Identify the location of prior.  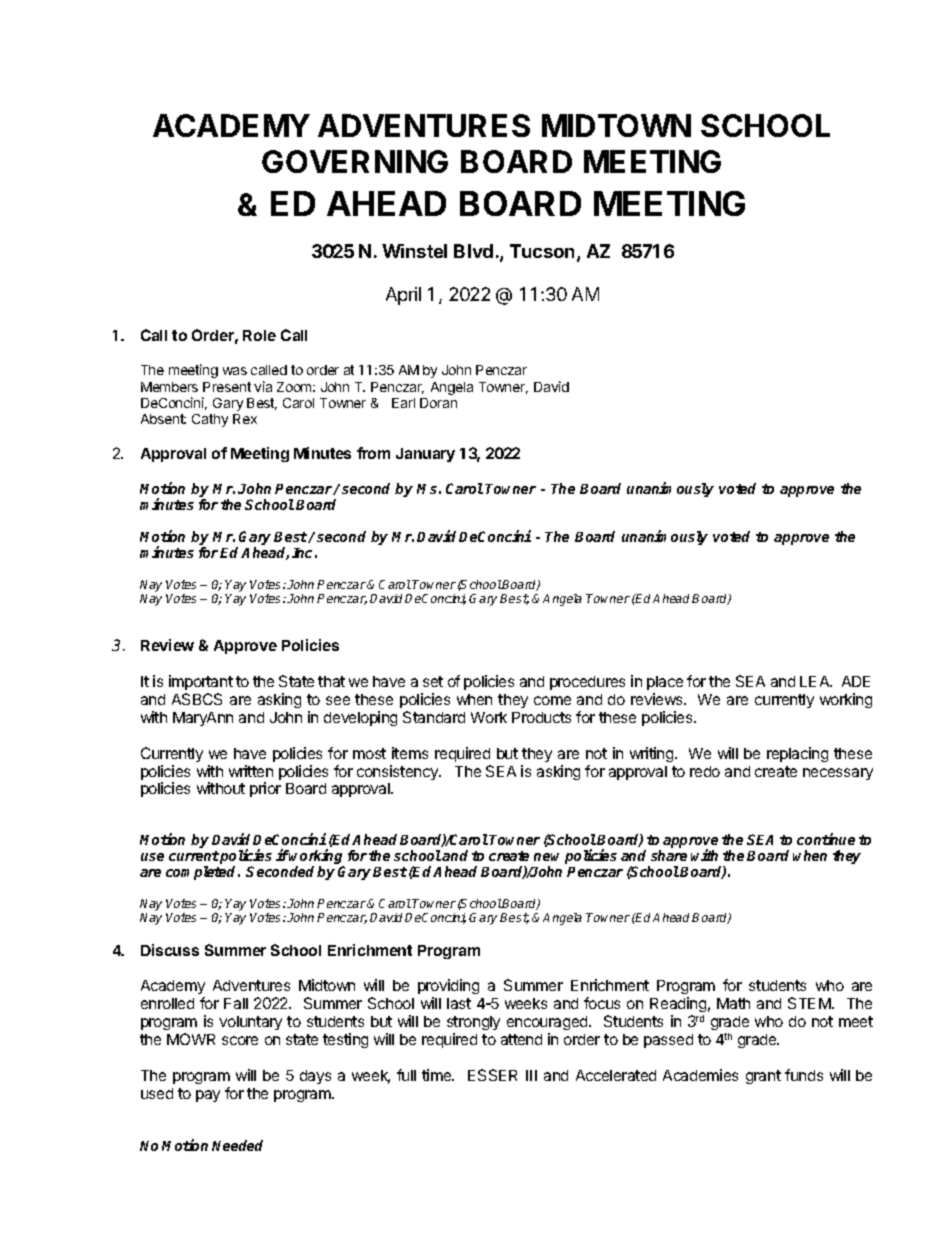
(265, 789).
